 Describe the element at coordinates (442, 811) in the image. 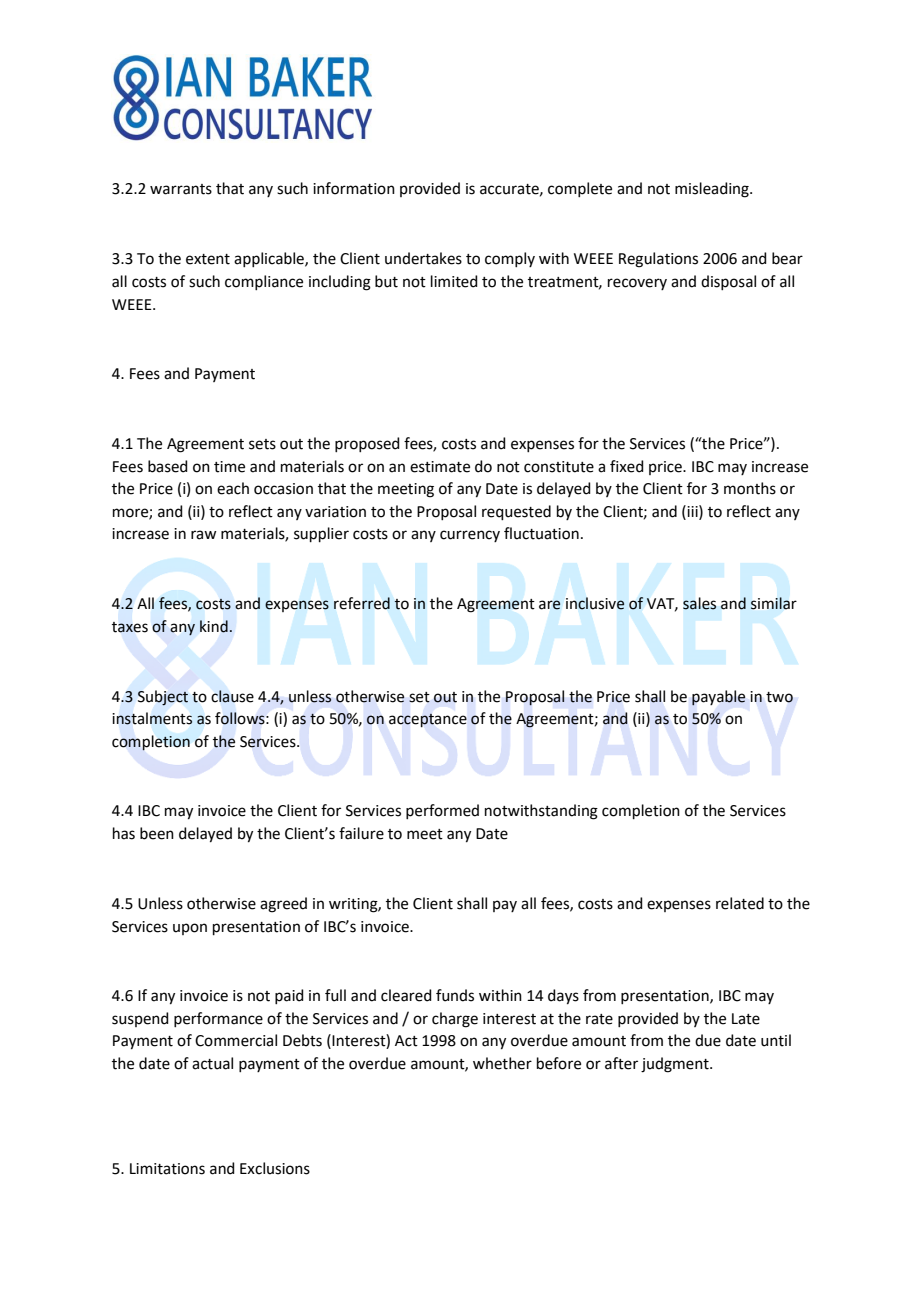

I see `performed` at that location.
